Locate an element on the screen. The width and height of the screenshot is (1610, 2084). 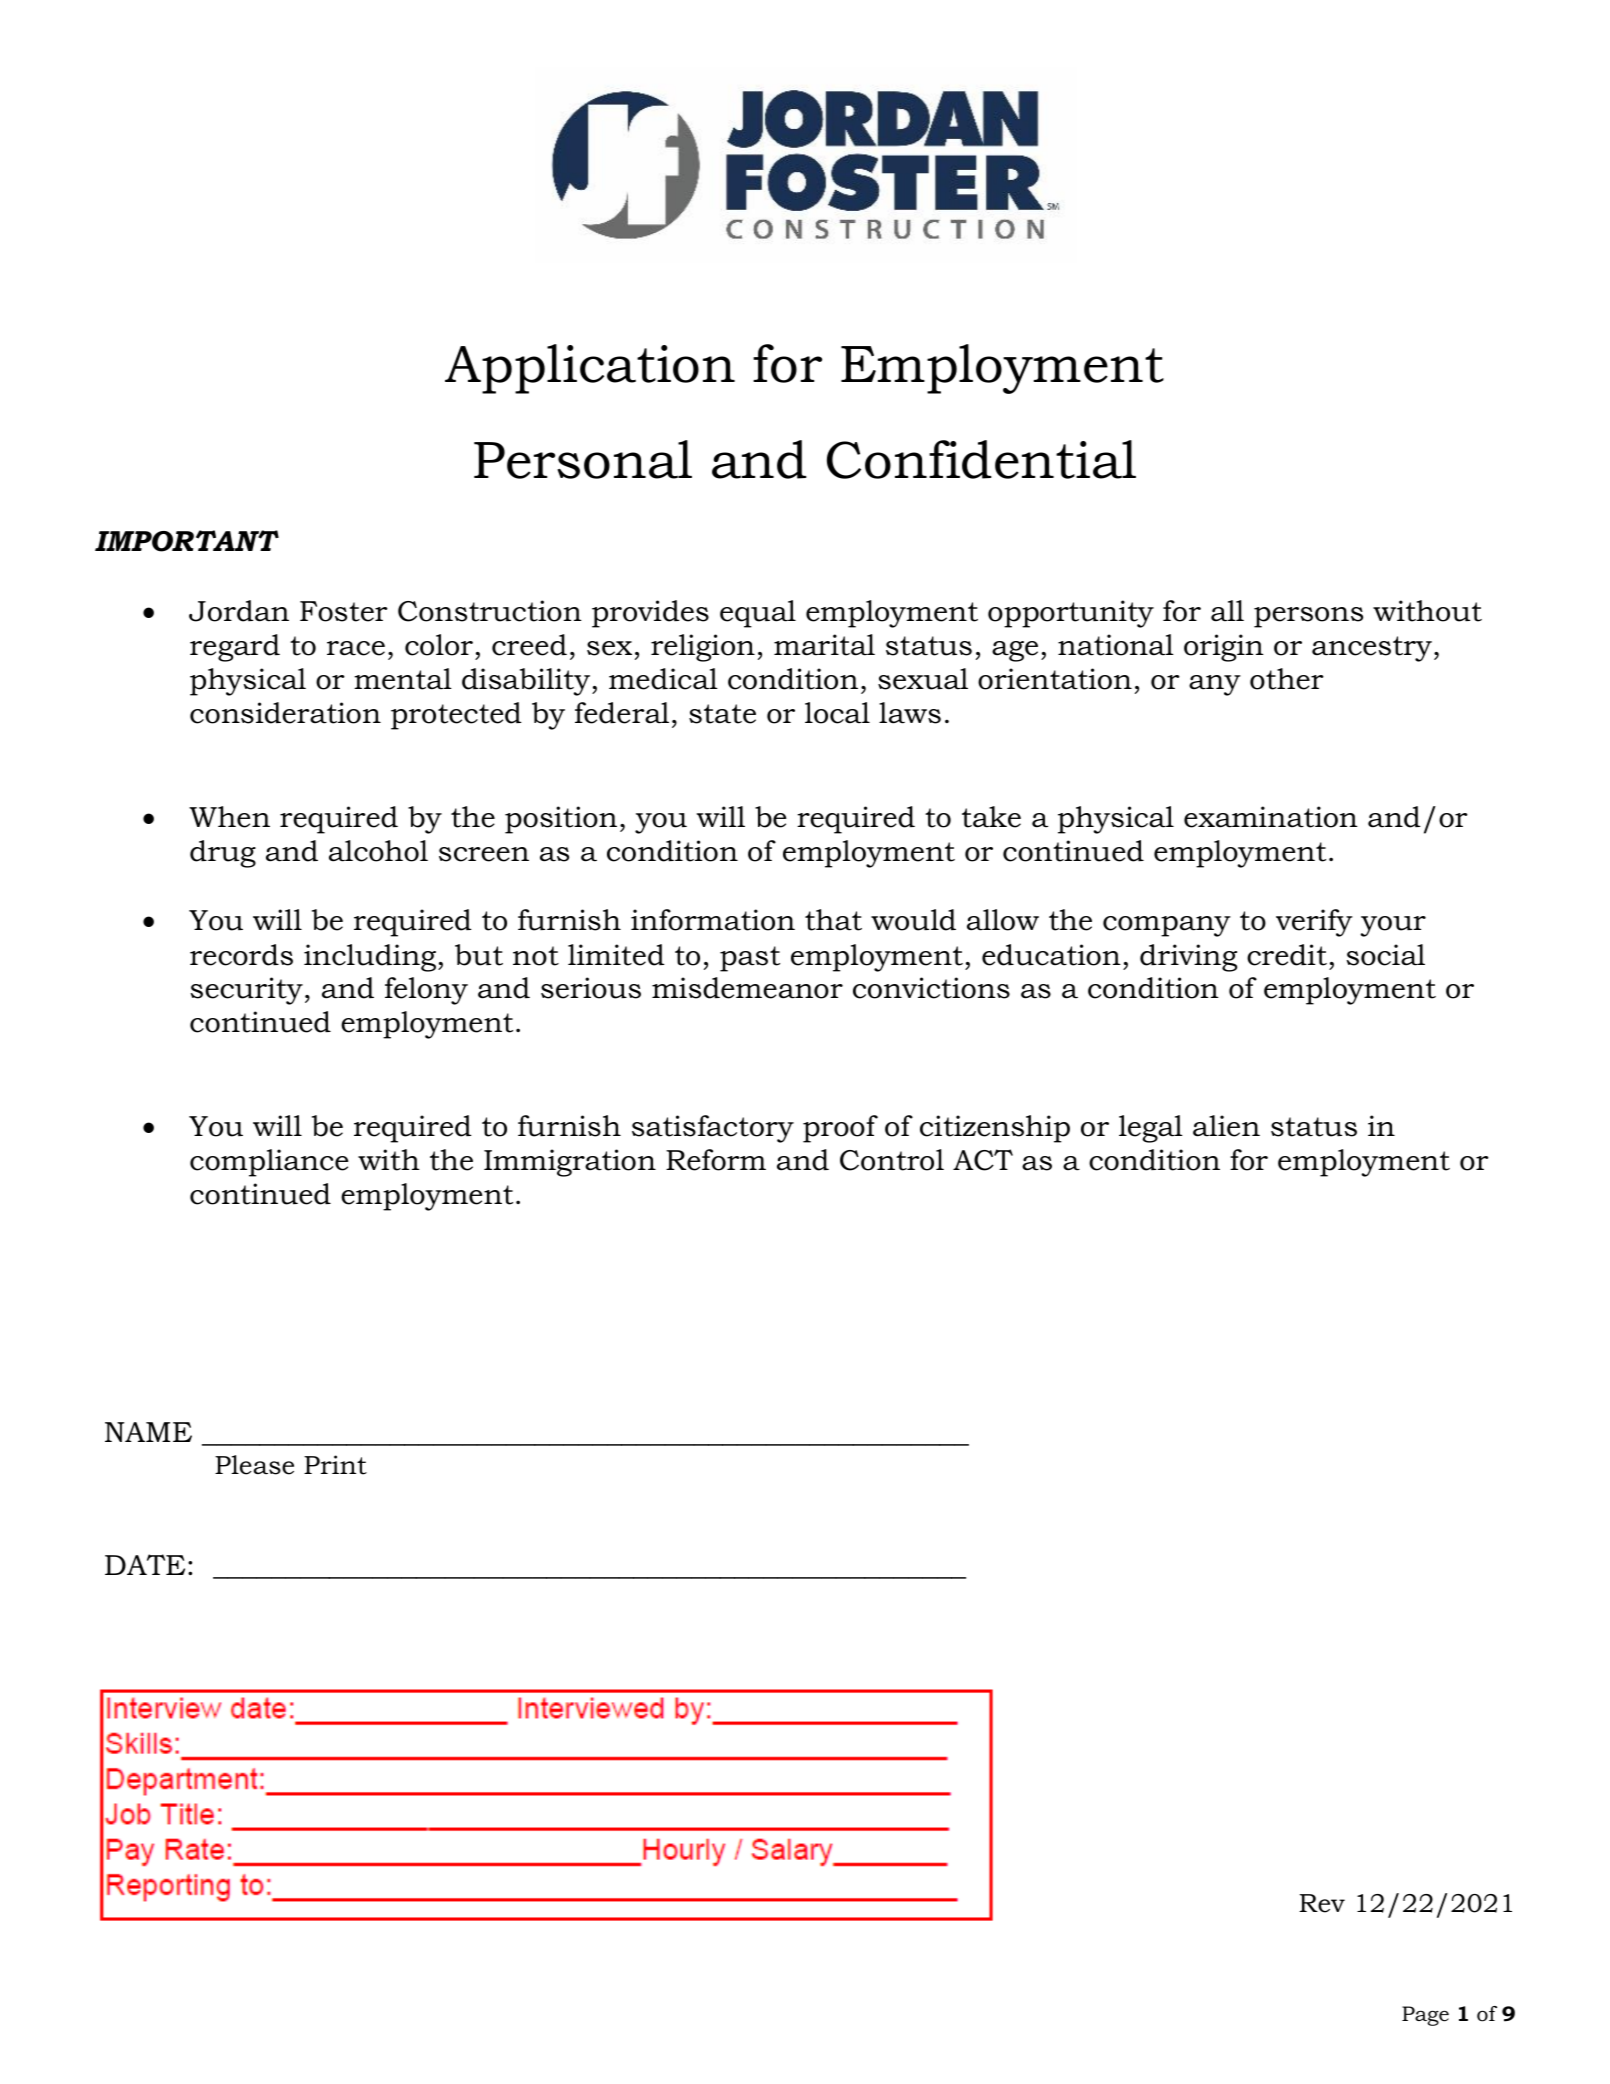
IMPORTANT is located at coordinates (187, 541).
